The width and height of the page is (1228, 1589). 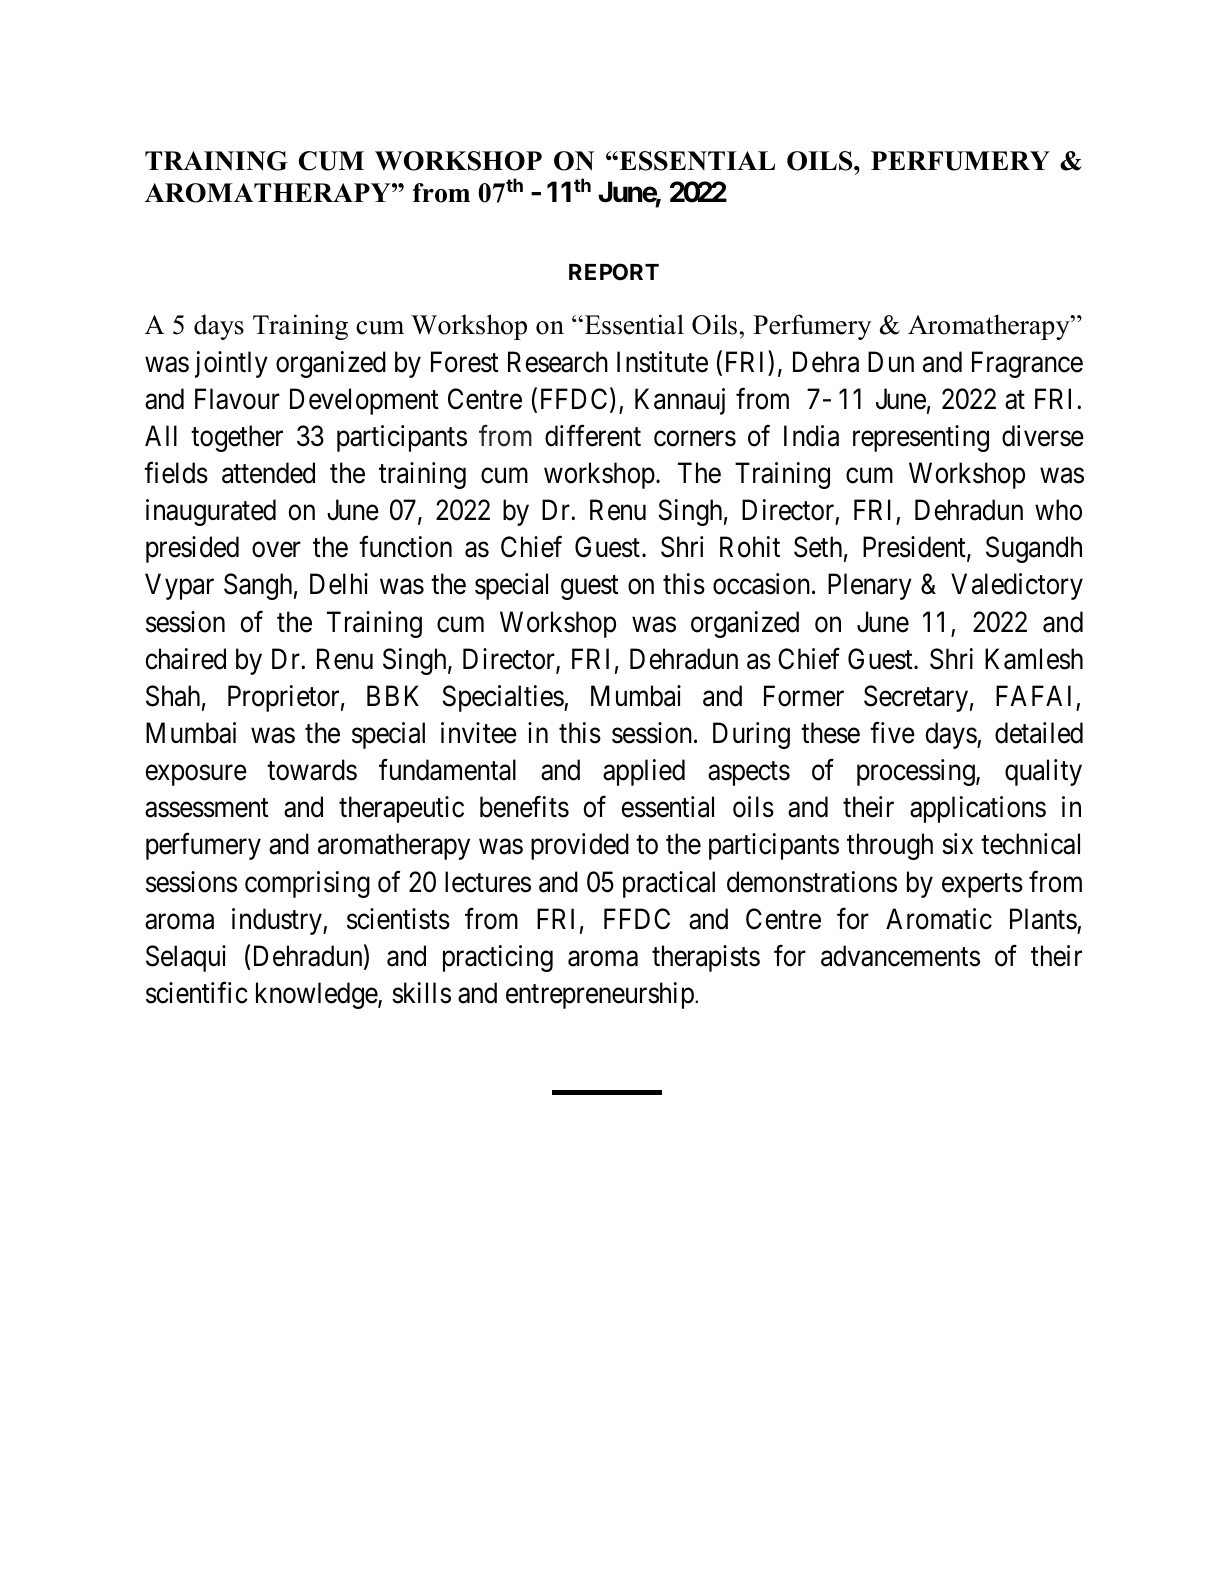 What do you see at coordinates (317, 995) in the page?
I see `knowledge` at bounding box center [317, 995].
